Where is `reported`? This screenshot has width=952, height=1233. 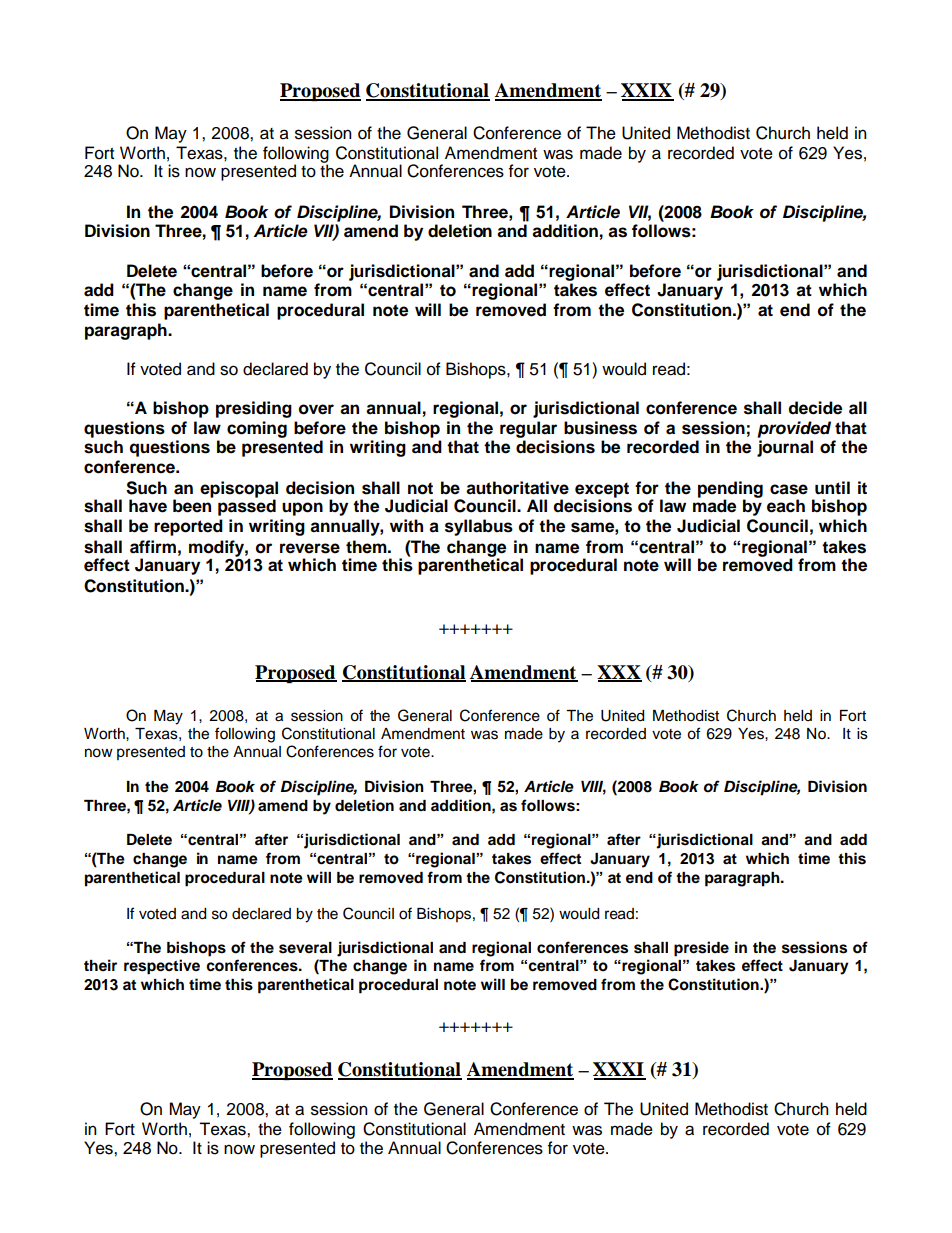
reported is located at coordinates (188, 527).
